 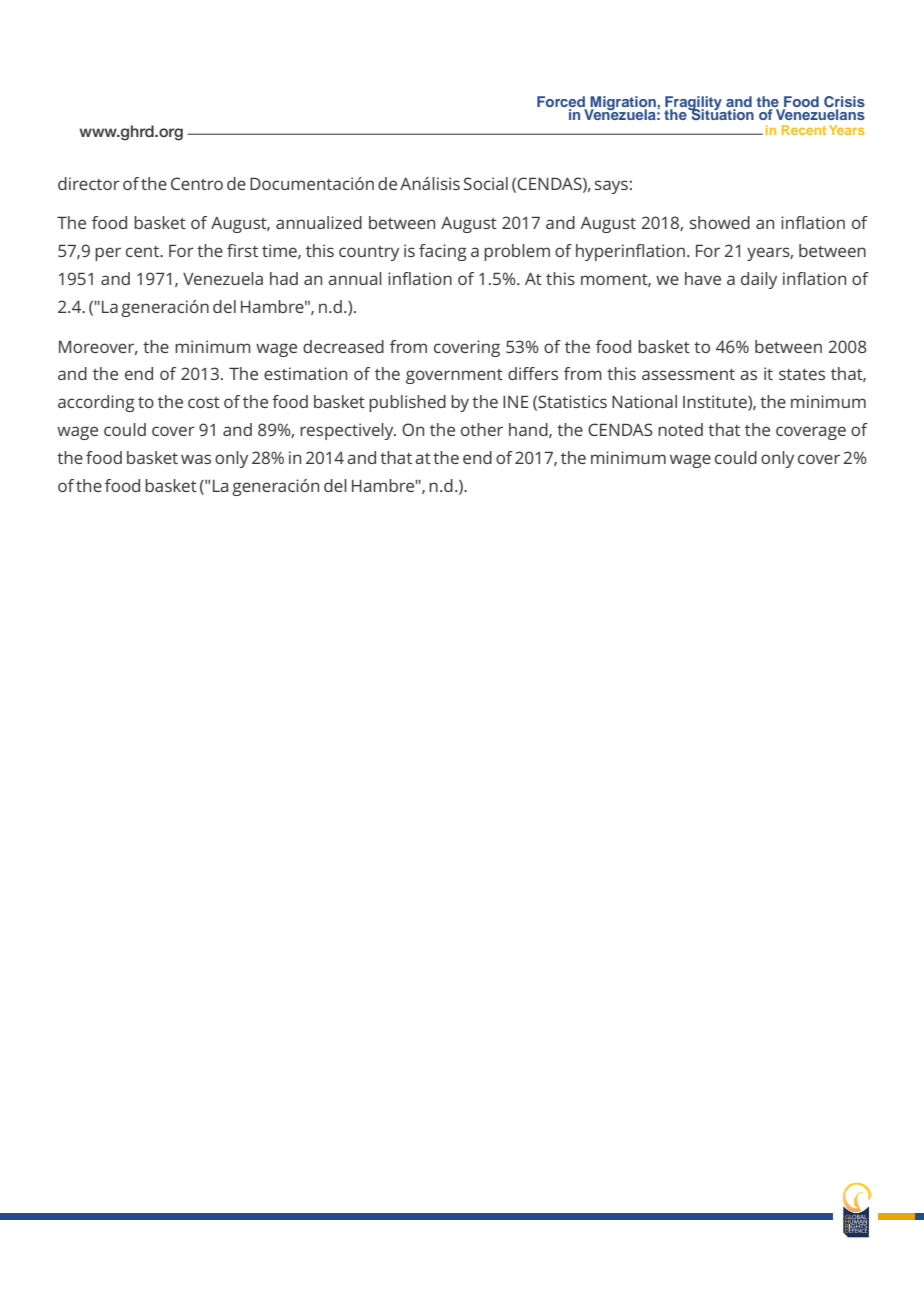 I want to click on noted, so click(x=680, y=429).
